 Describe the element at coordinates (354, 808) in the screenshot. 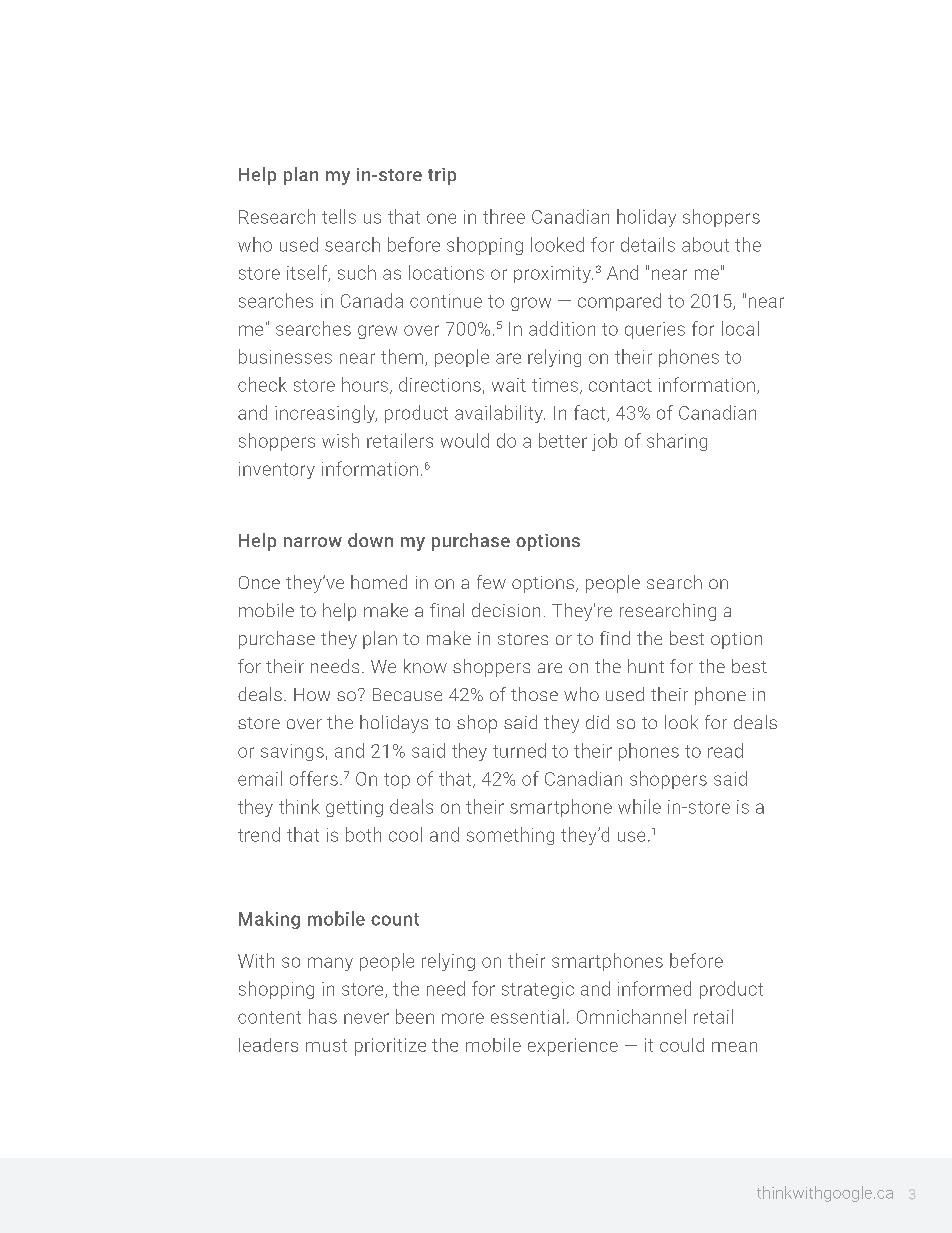

I see `getting` at that location.
